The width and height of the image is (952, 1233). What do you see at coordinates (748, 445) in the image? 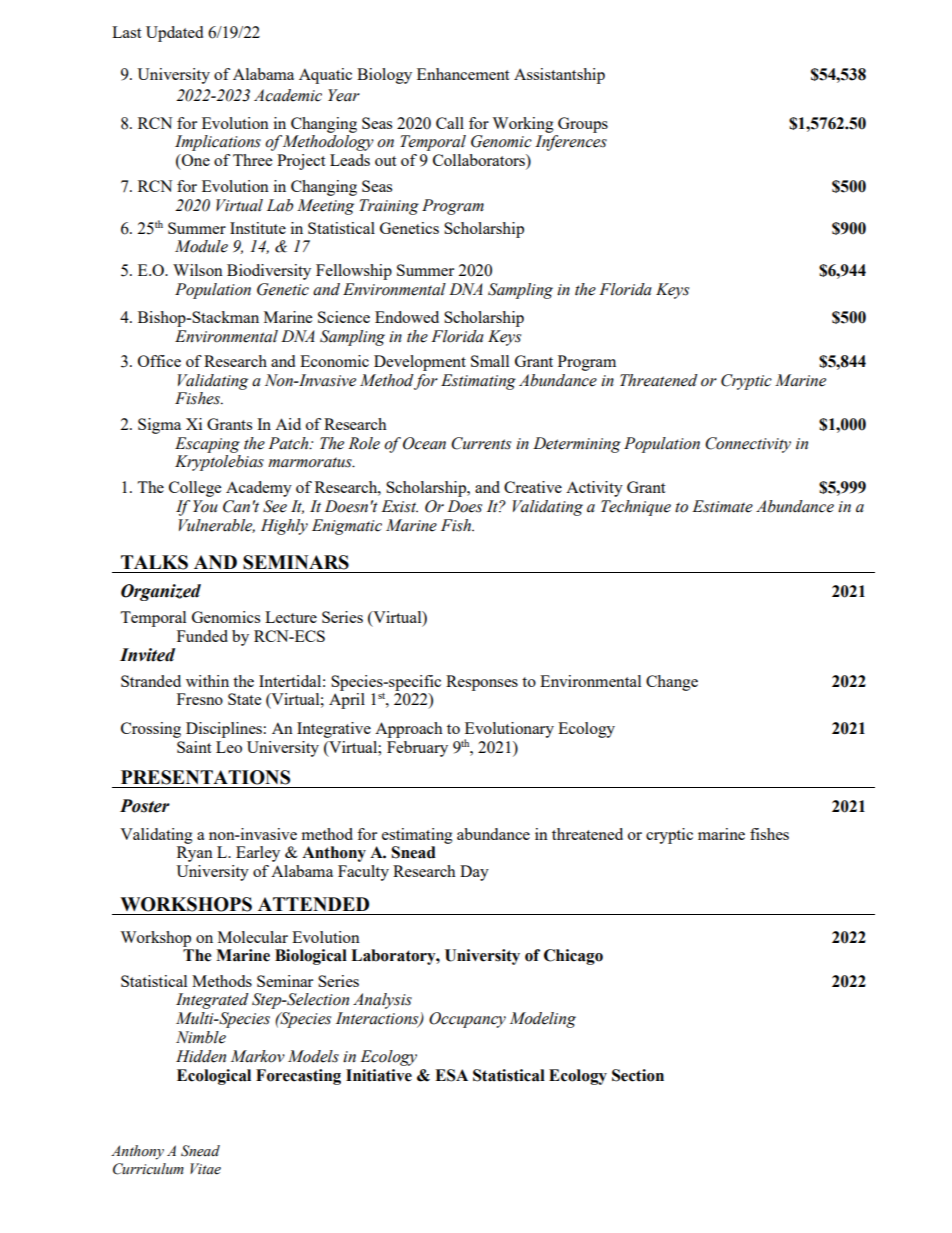
I see `Connectivity` at bounding box center [748, 445].
